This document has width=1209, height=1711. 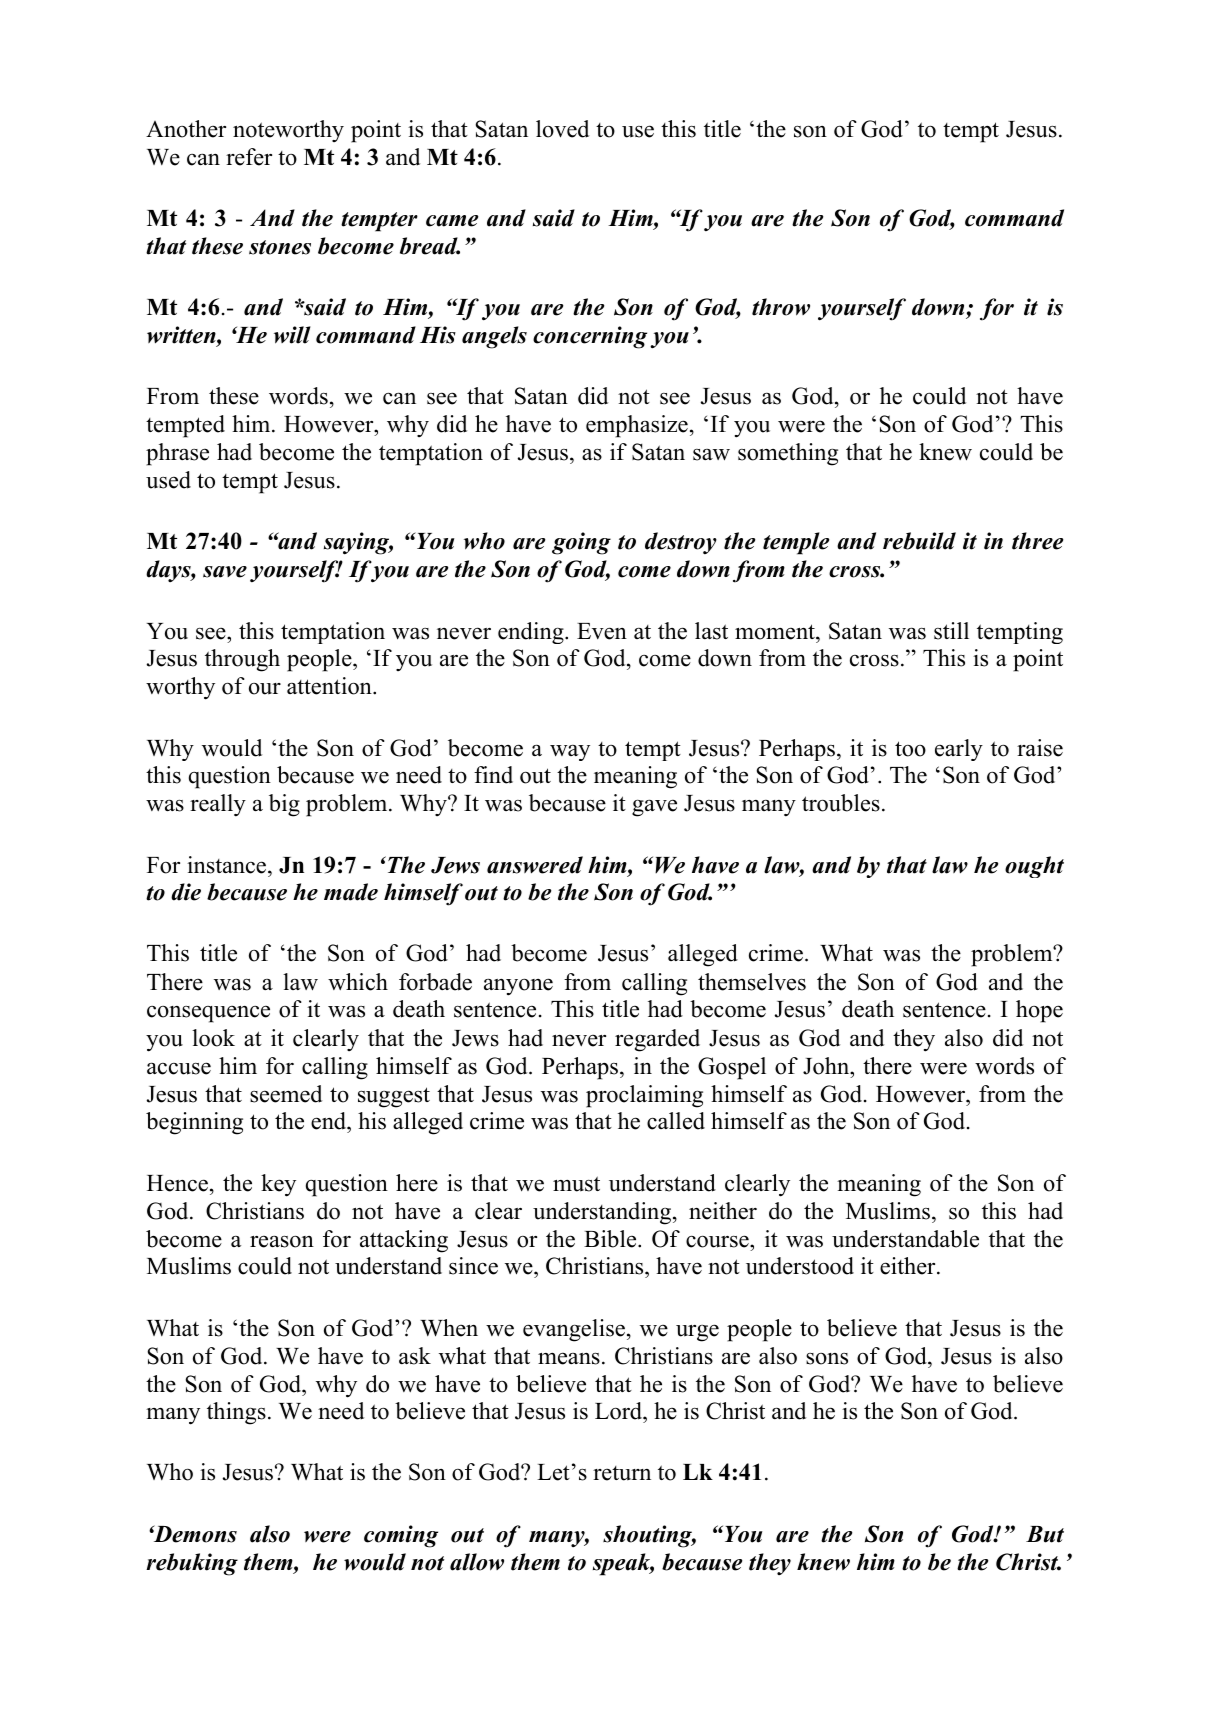 I want to click on ought, so click(x=1034, y=867).
